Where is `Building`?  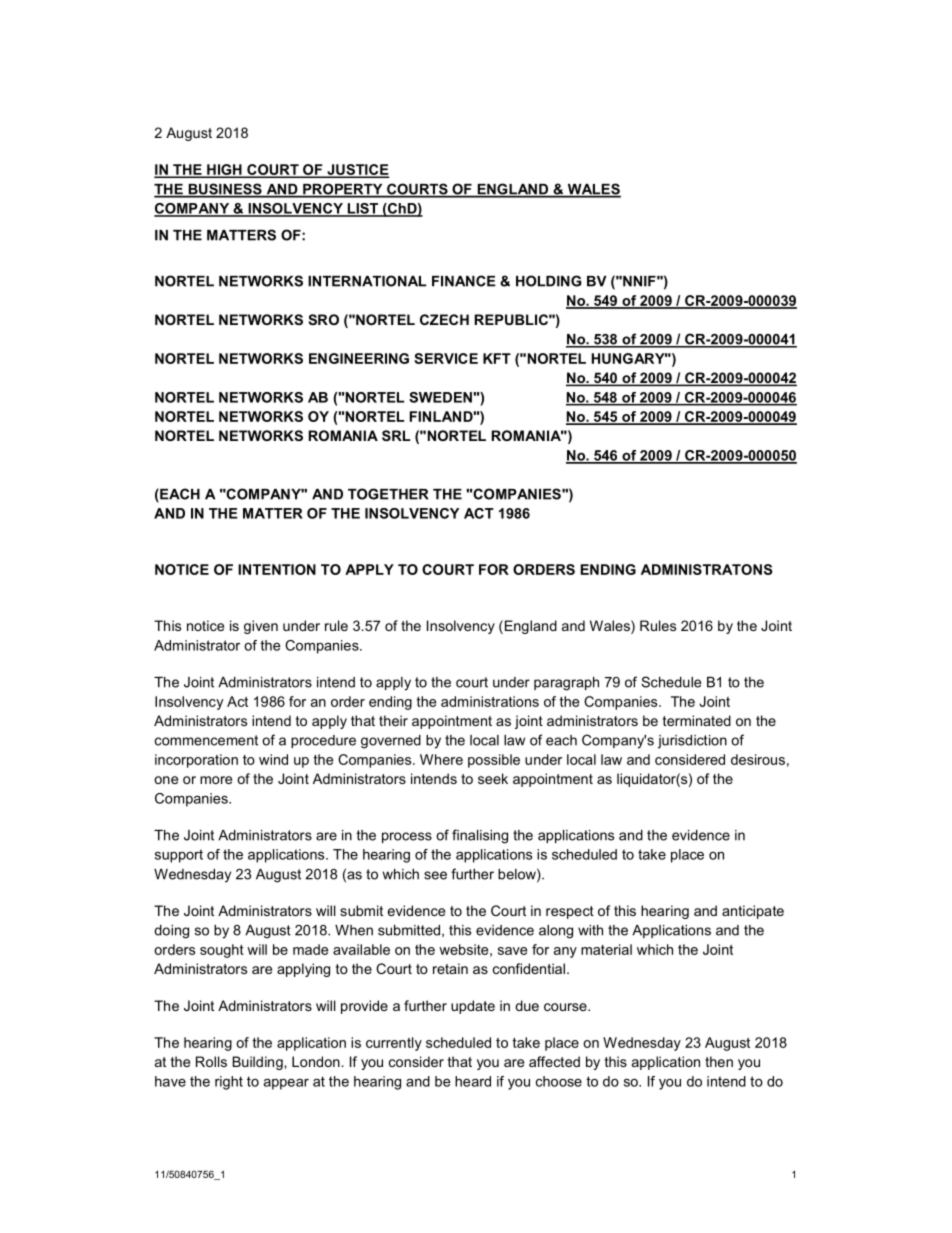 Building is located at coordinates (259, 1063).
